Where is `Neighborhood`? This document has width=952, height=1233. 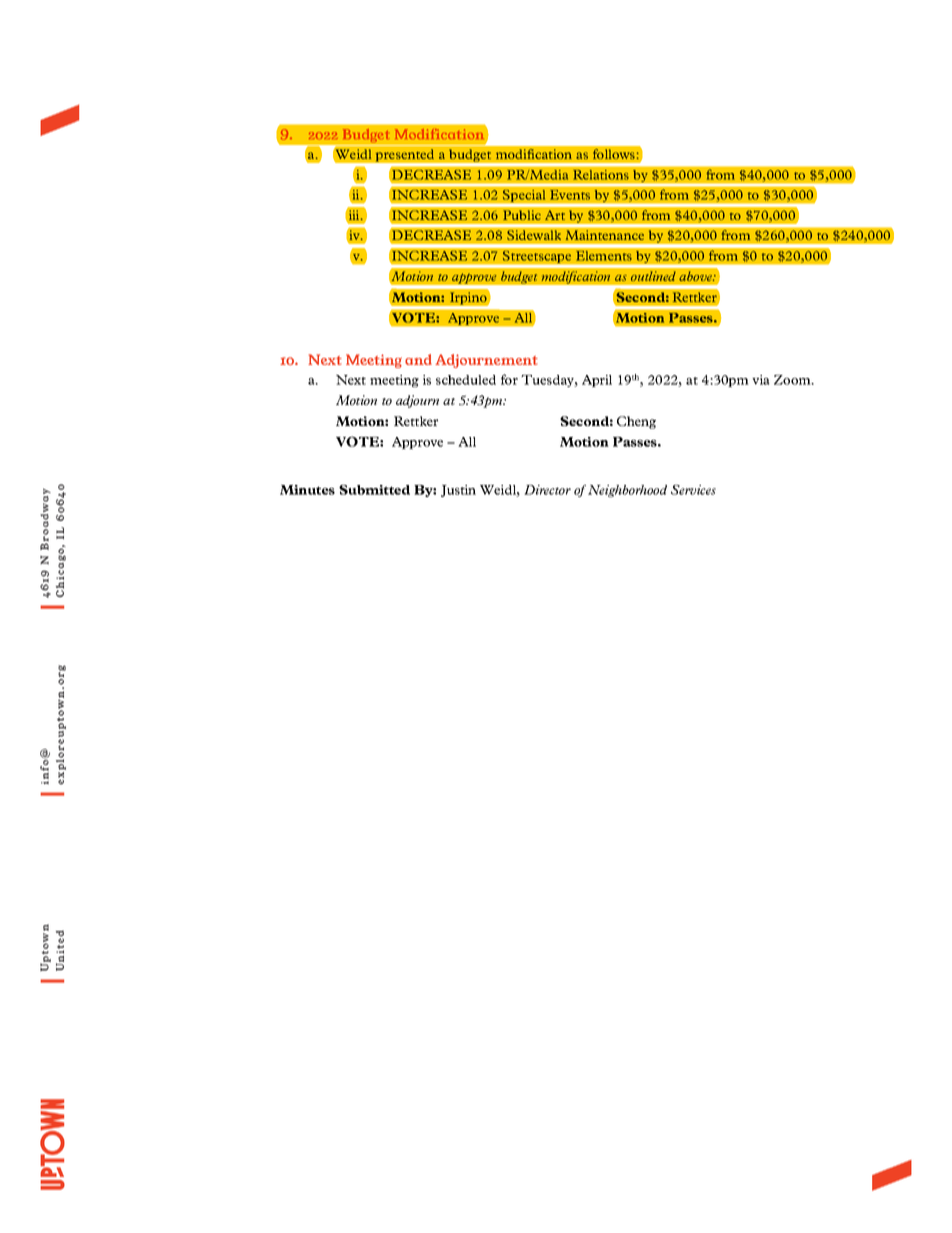
Neighborhood is located at coordinates (627, 491).
